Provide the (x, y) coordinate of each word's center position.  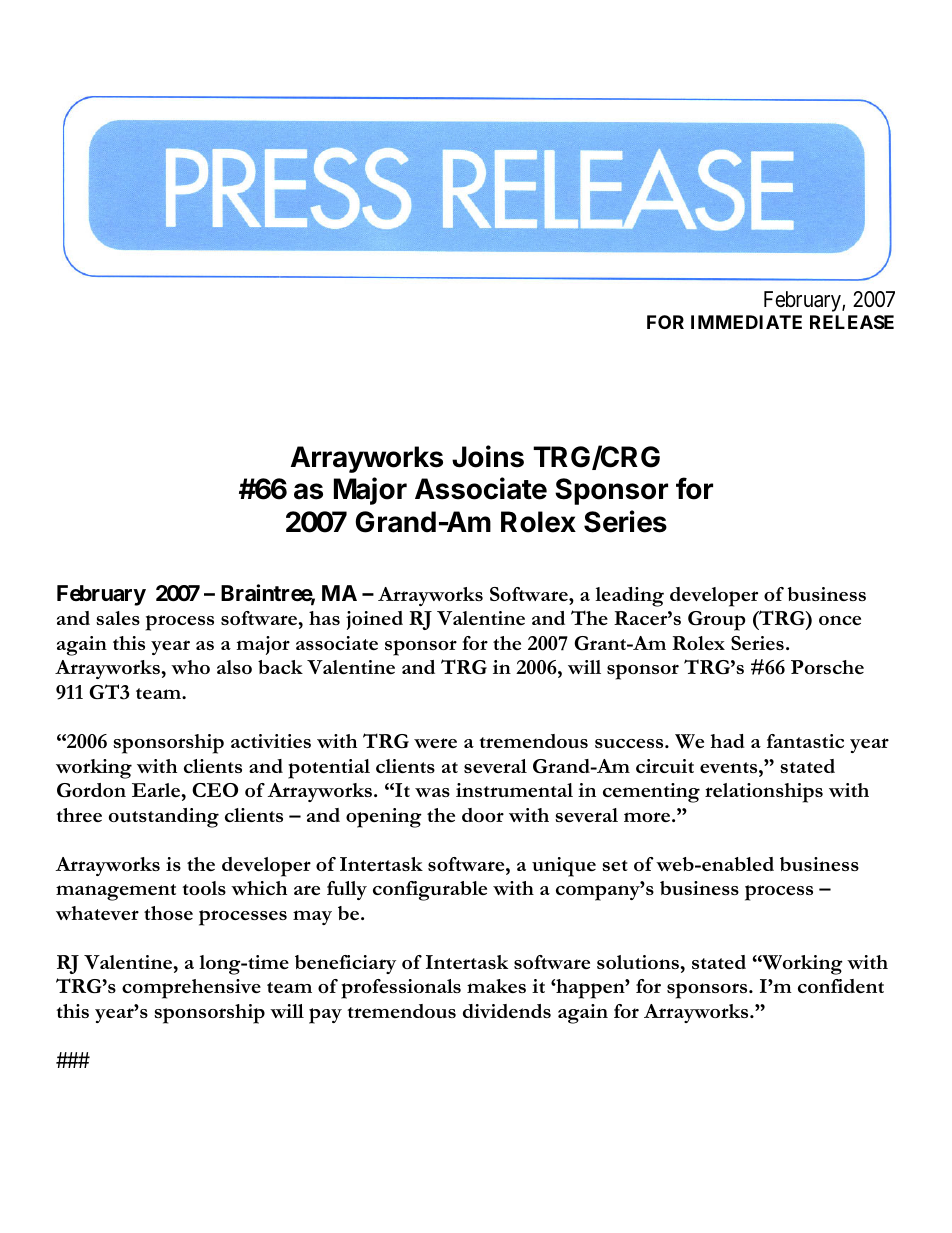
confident (841, 986)
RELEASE (852, 322)
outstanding (164, 818)
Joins (488, 456)
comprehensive (191, 989)
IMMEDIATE (746, 322)
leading (629, 597)
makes (496, 986)
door (483, 815)
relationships (764, 793)
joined (374, 620)
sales (118, 618)
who (190, 667)
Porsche (827, 667)
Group (716, 621)
